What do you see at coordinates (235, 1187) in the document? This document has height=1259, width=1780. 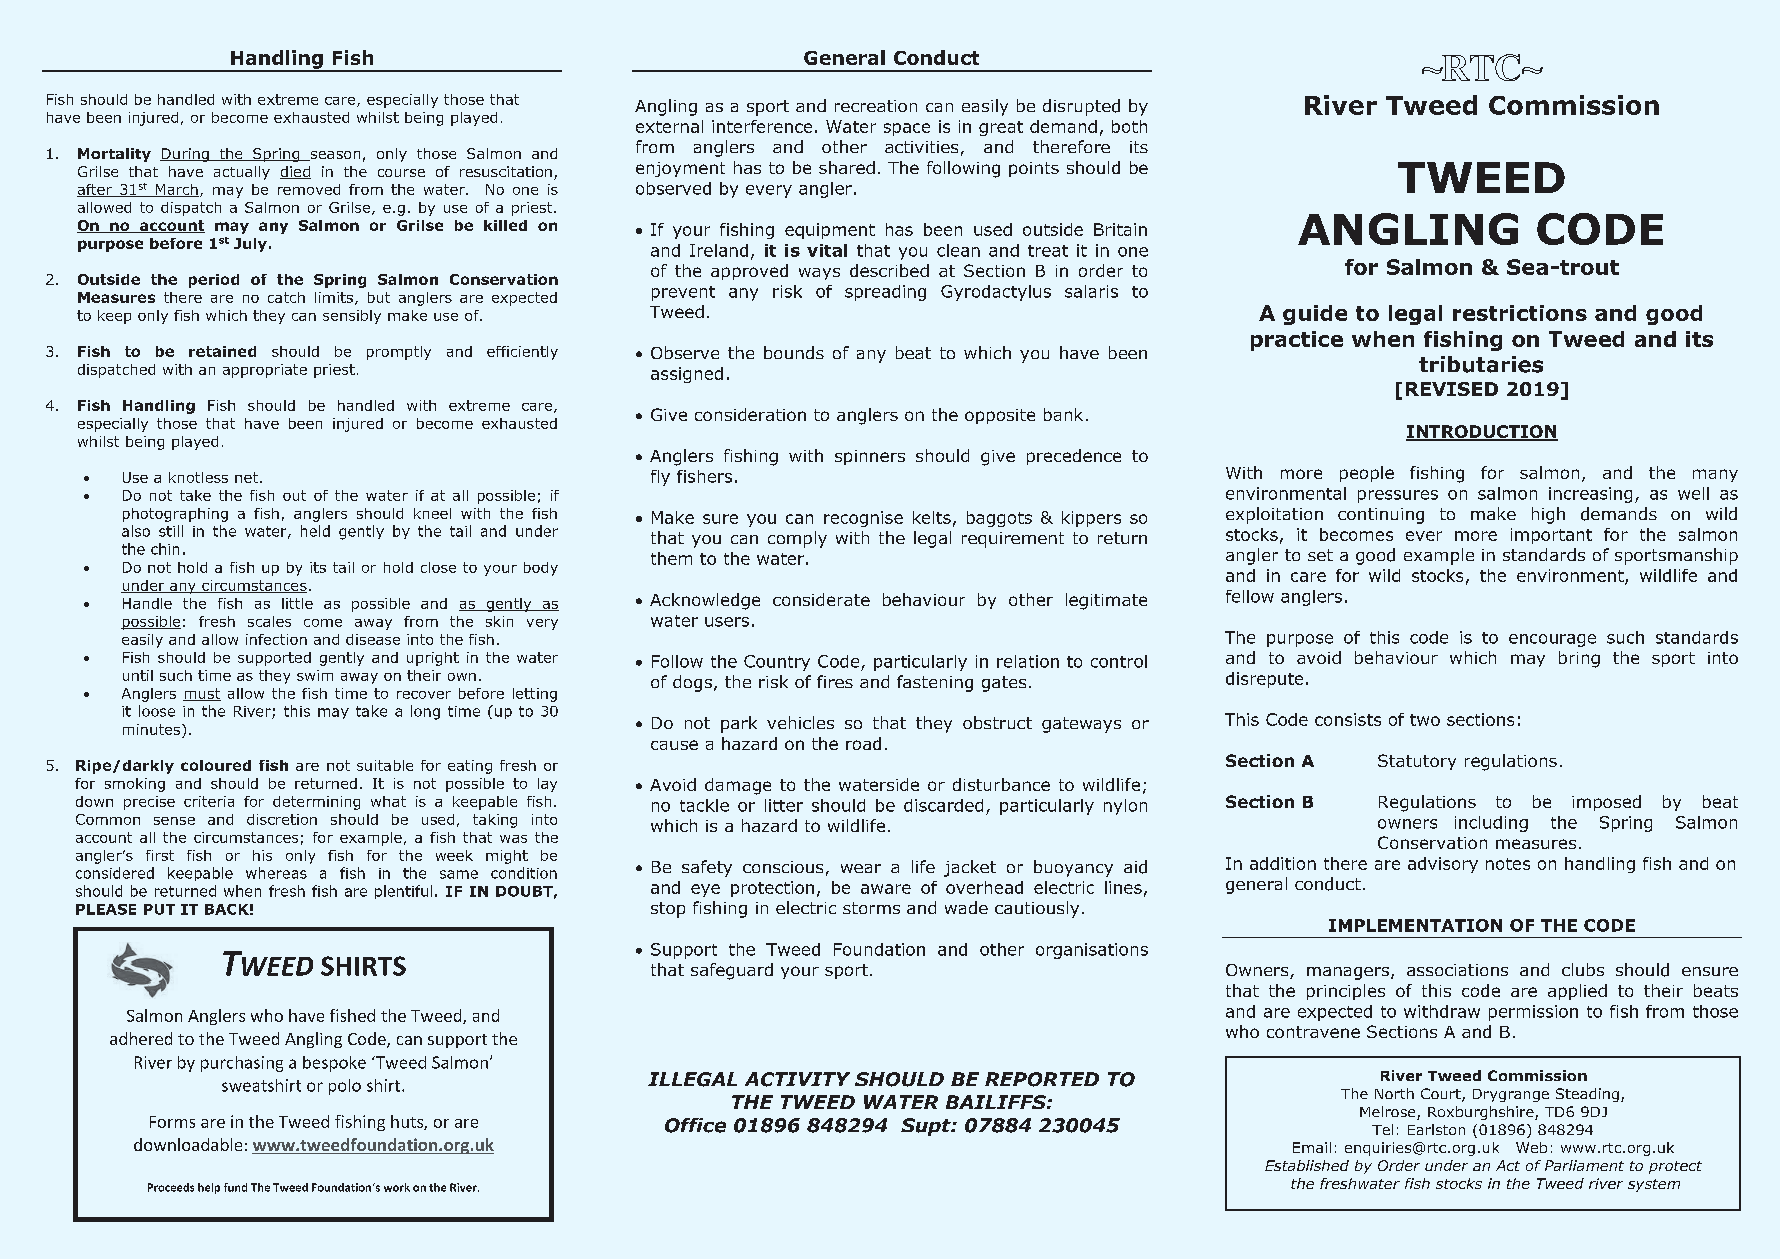 I see `fund` at bounding box center [235, 1187].
